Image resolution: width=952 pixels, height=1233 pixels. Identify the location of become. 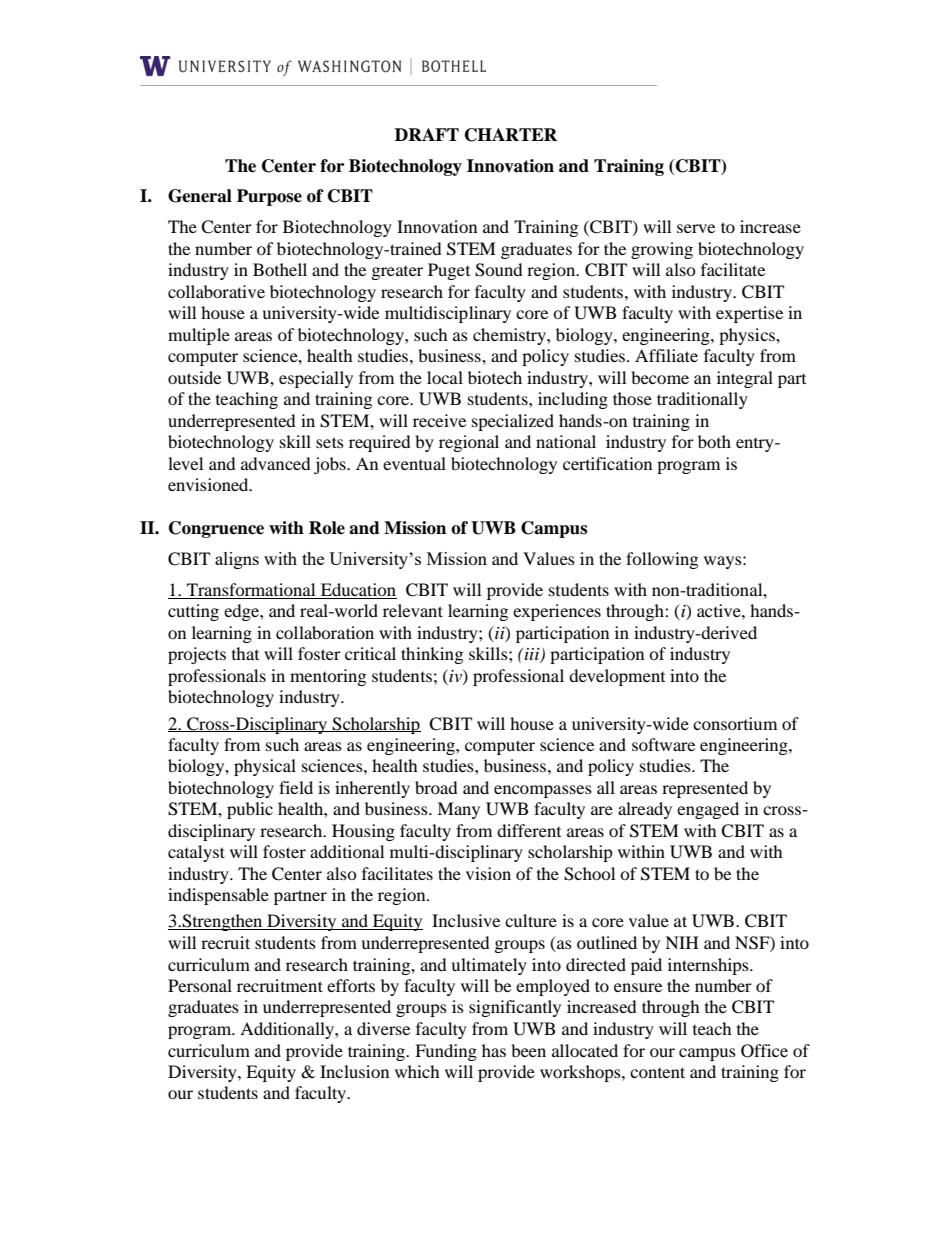
(660, 377).
